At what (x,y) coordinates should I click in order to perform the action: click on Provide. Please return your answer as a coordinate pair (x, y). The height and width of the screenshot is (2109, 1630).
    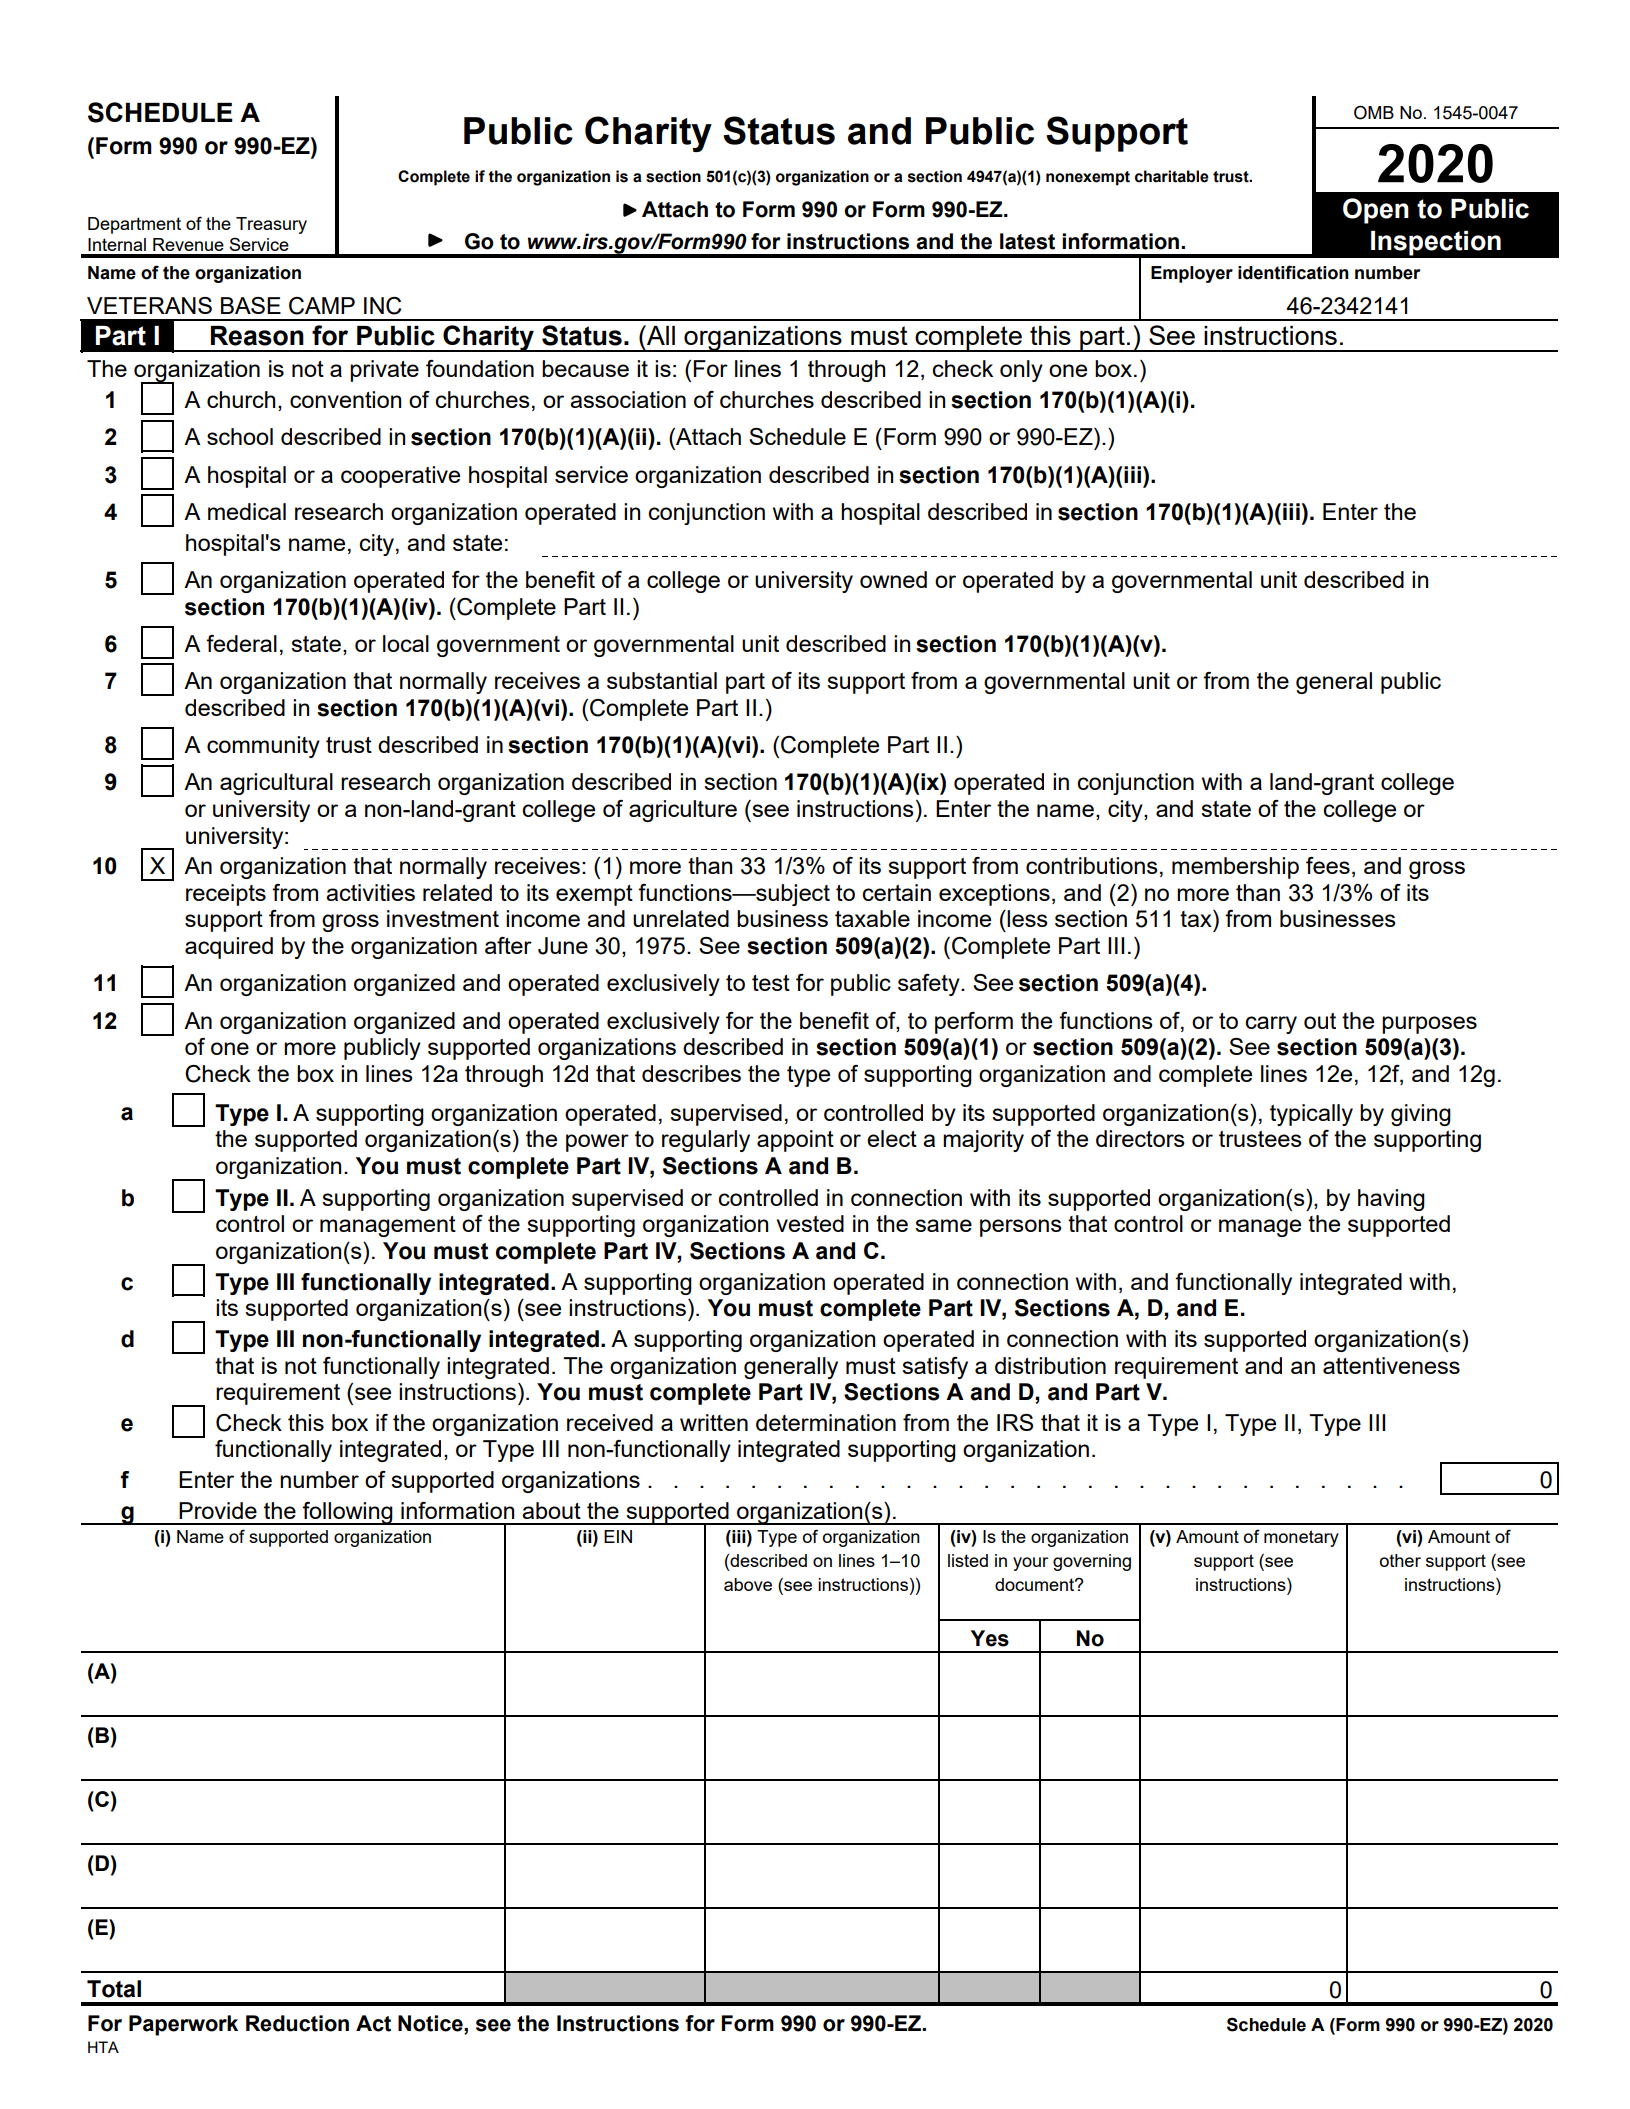
    Looking at the image, I should click on (218, 1510).
